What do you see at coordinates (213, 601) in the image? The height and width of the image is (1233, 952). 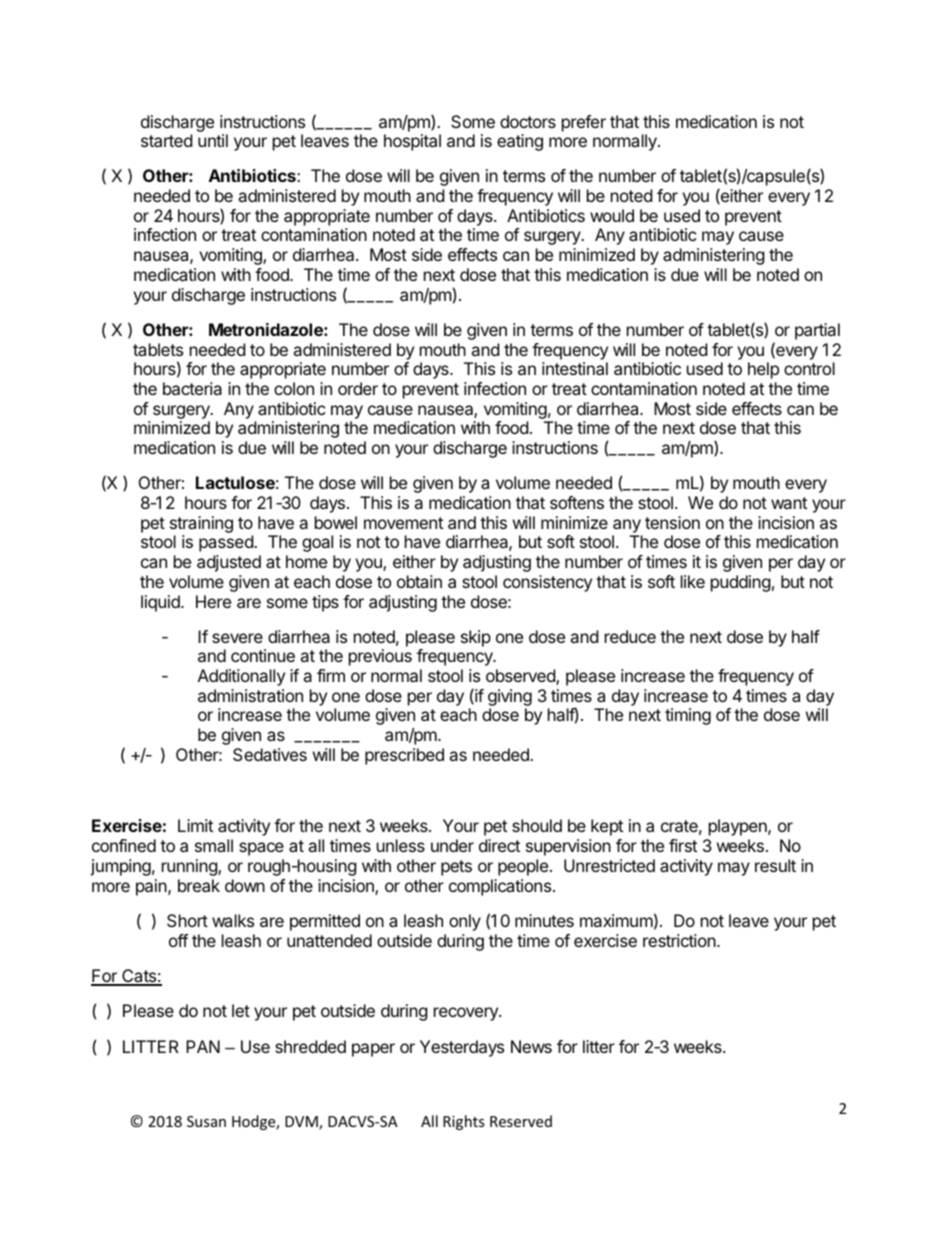 I see `Here` at bounding box center [213, 601].
